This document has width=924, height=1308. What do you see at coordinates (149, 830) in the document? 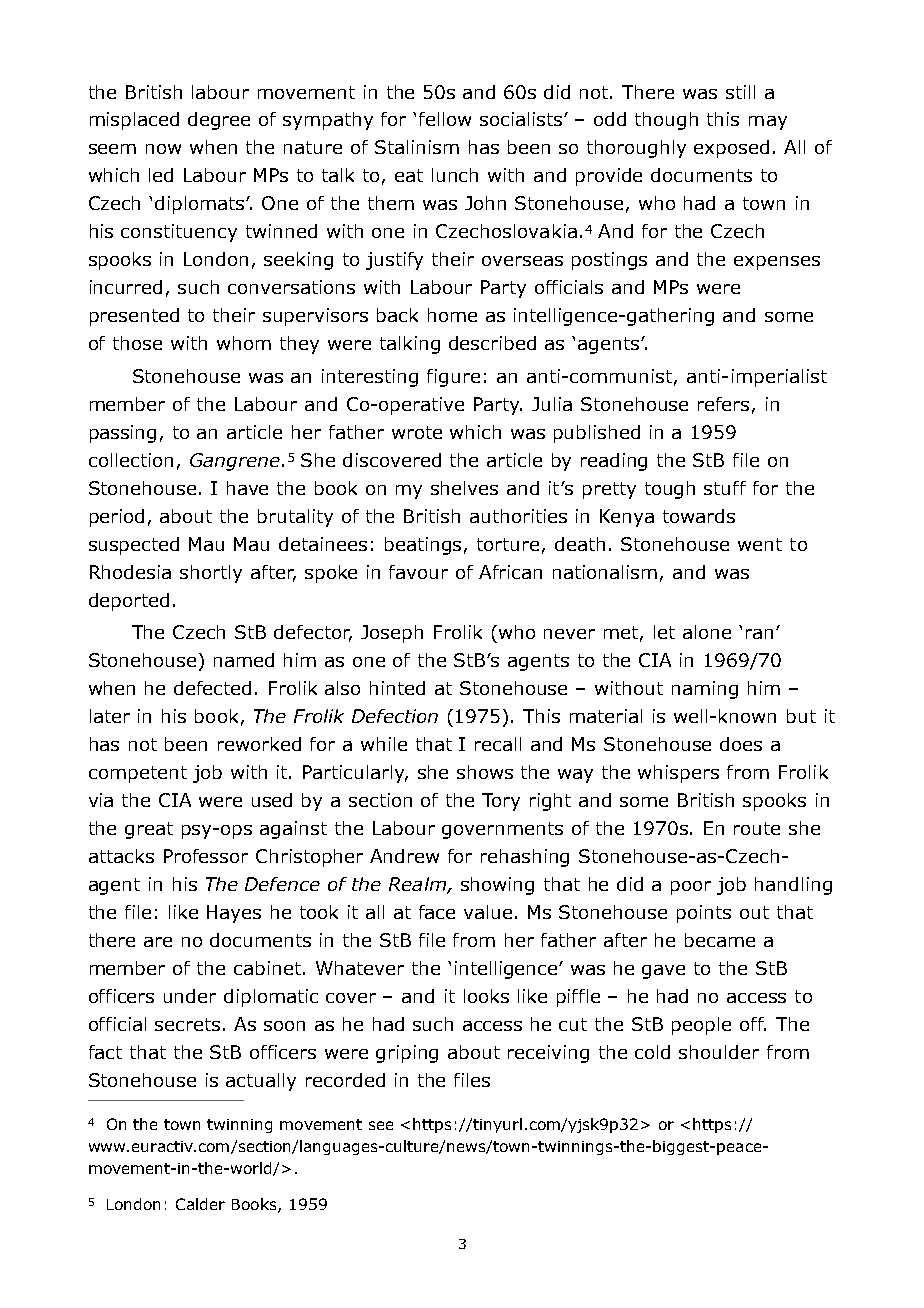
I see `great` at bounding box center [149, 830].
